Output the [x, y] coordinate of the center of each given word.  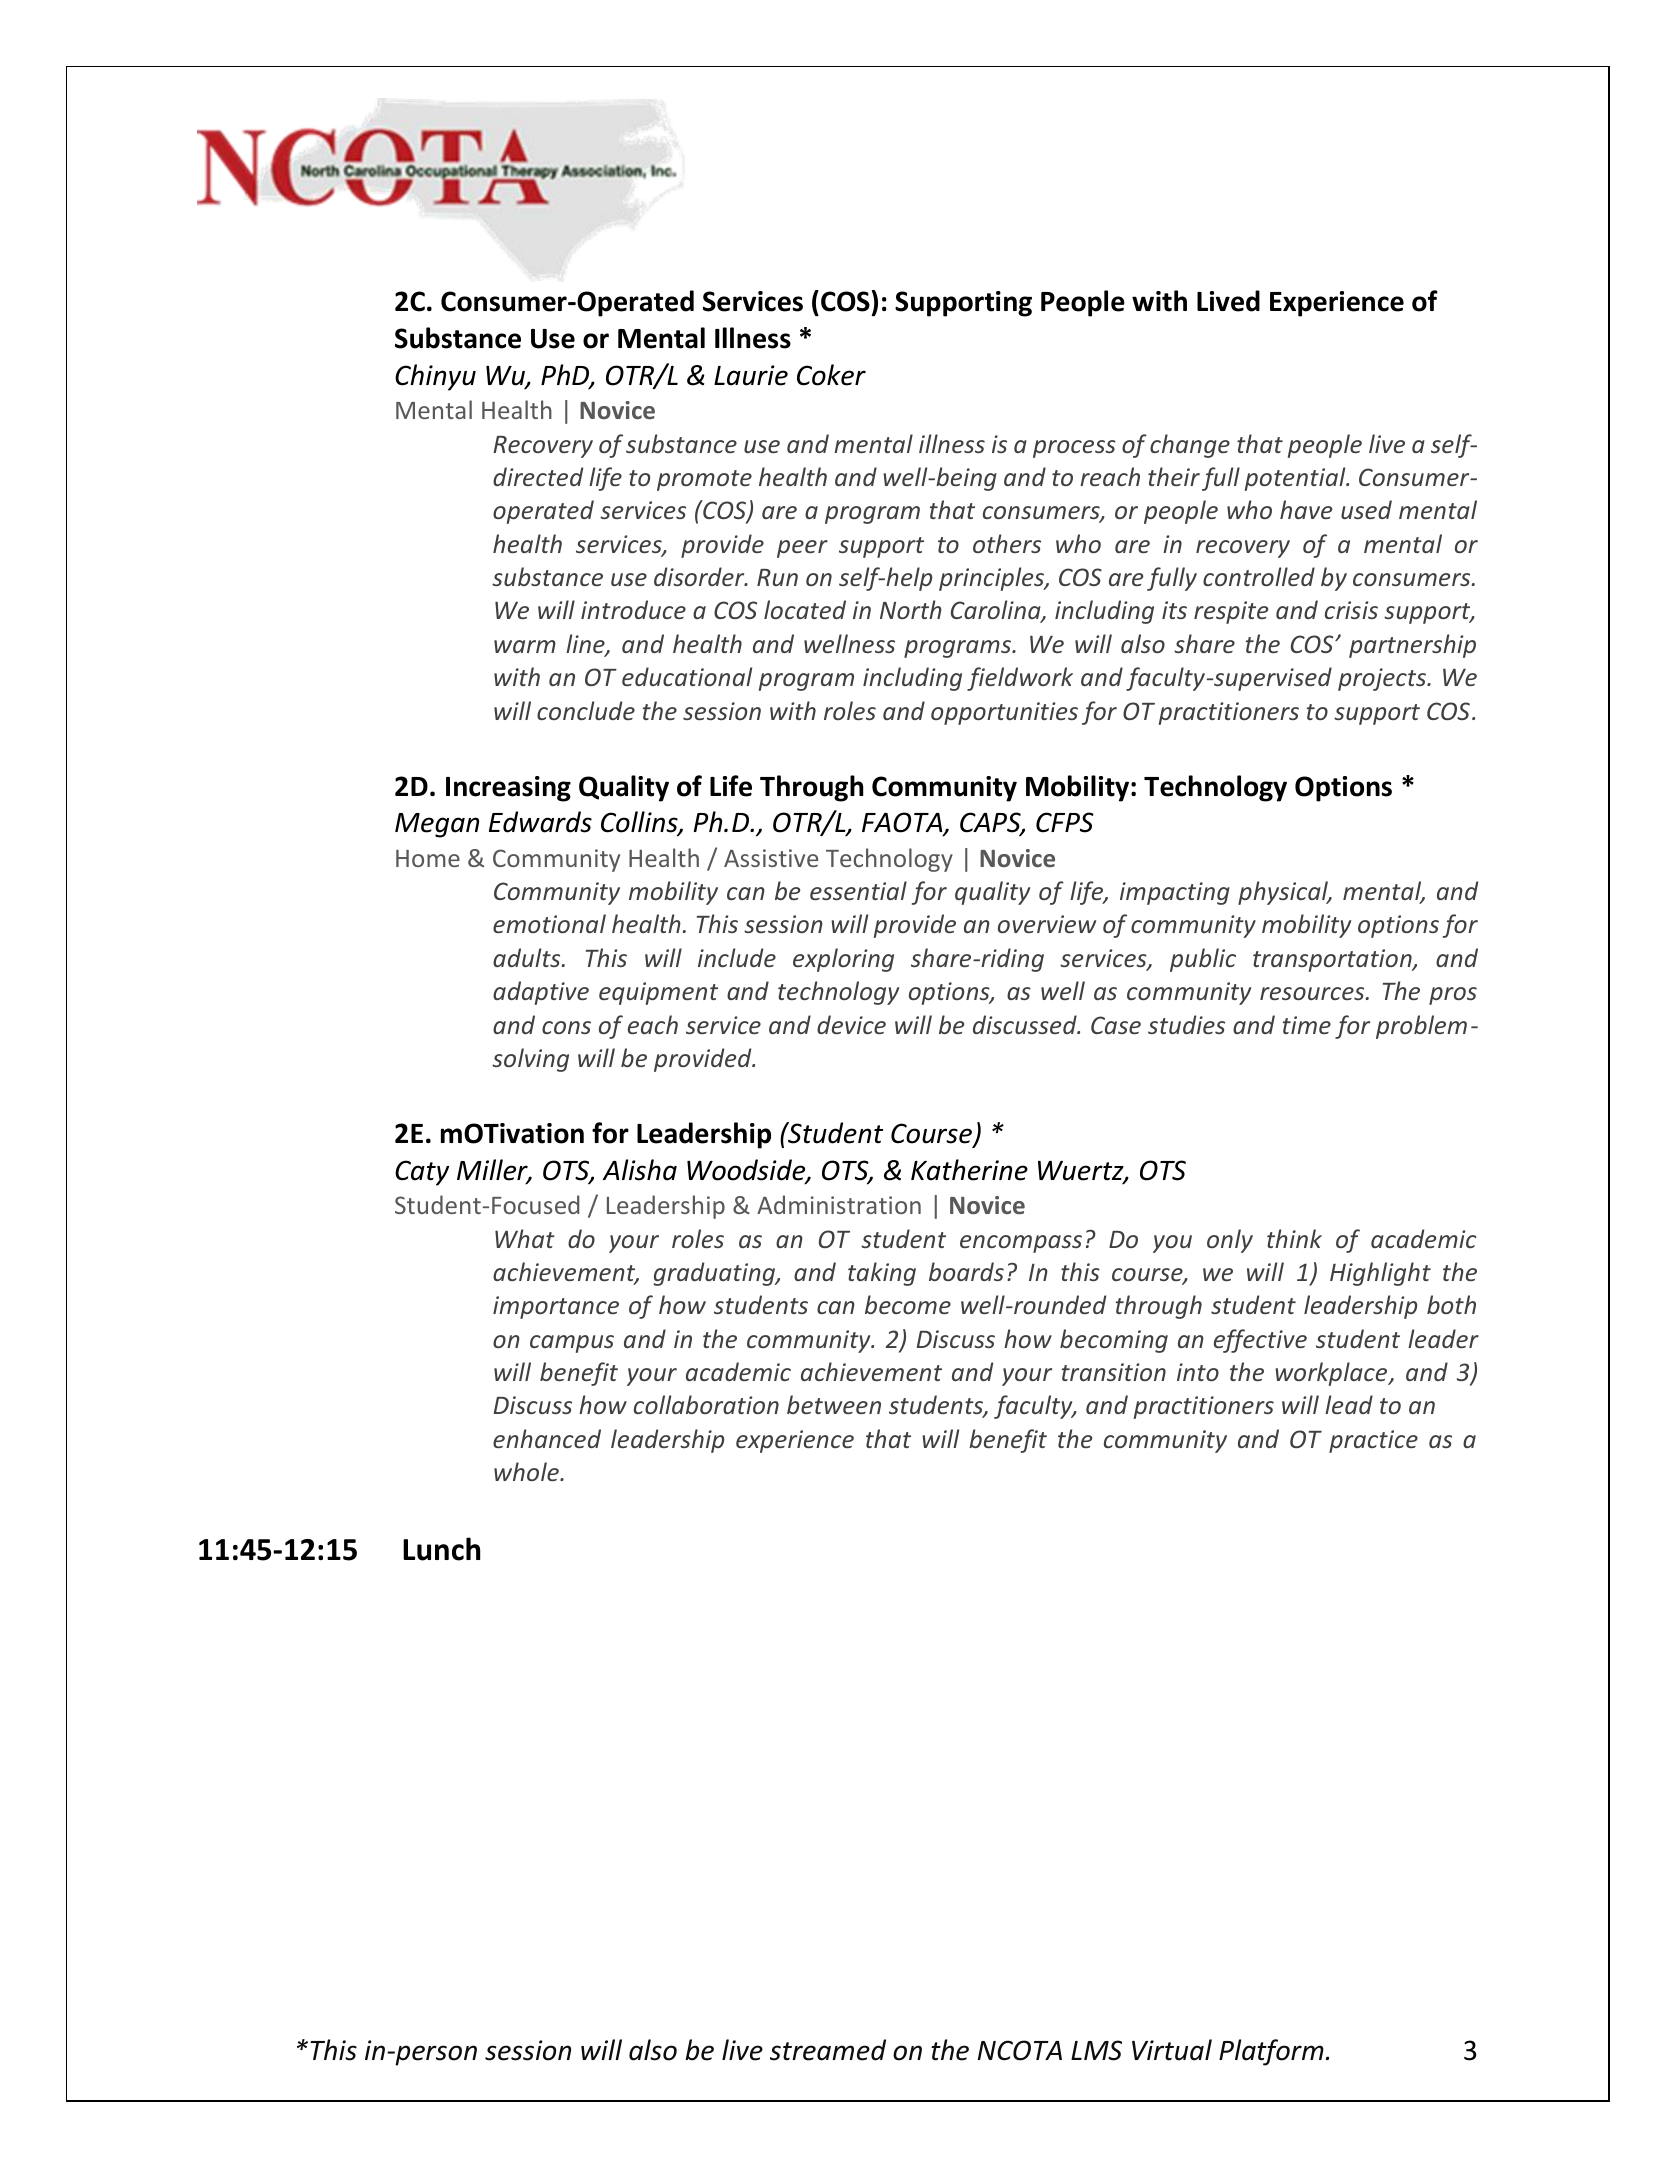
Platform [1271, 2052]
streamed [828, 2050]
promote [704, 480]
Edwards [540, 822]
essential [858, 890]
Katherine [969, 1170]
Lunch [441, 1549]
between [834, 1404]
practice [1373, 1441]
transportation [1333, 960]
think [1294, 1238]
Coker [831, 375]
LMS [1096, 2050]
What [525, 1238]
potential [1296, 479]
